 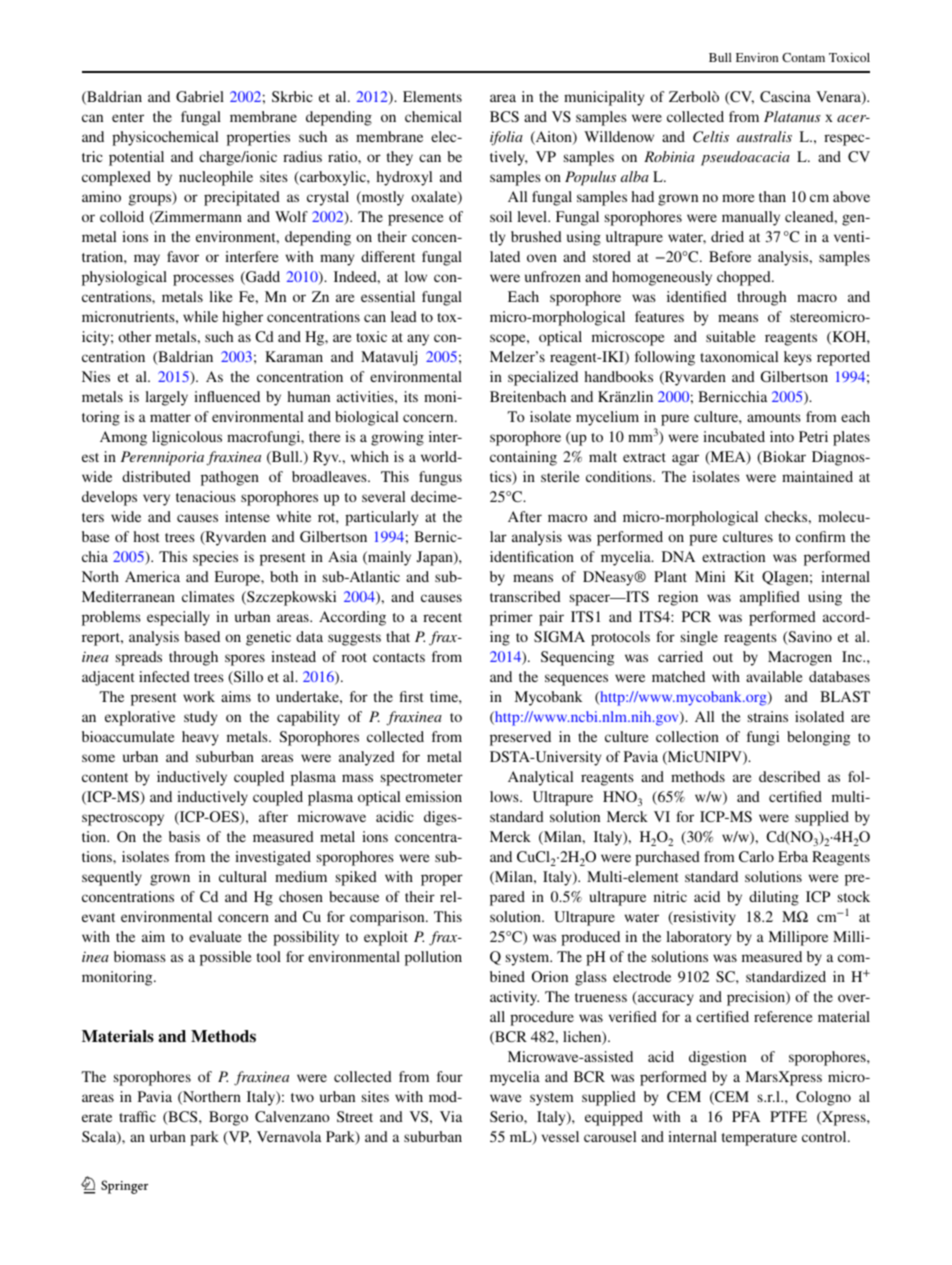 What do you see at coordinates (230, 478) in the page?
I see `pathogen` at bounding box center [230, 478].
